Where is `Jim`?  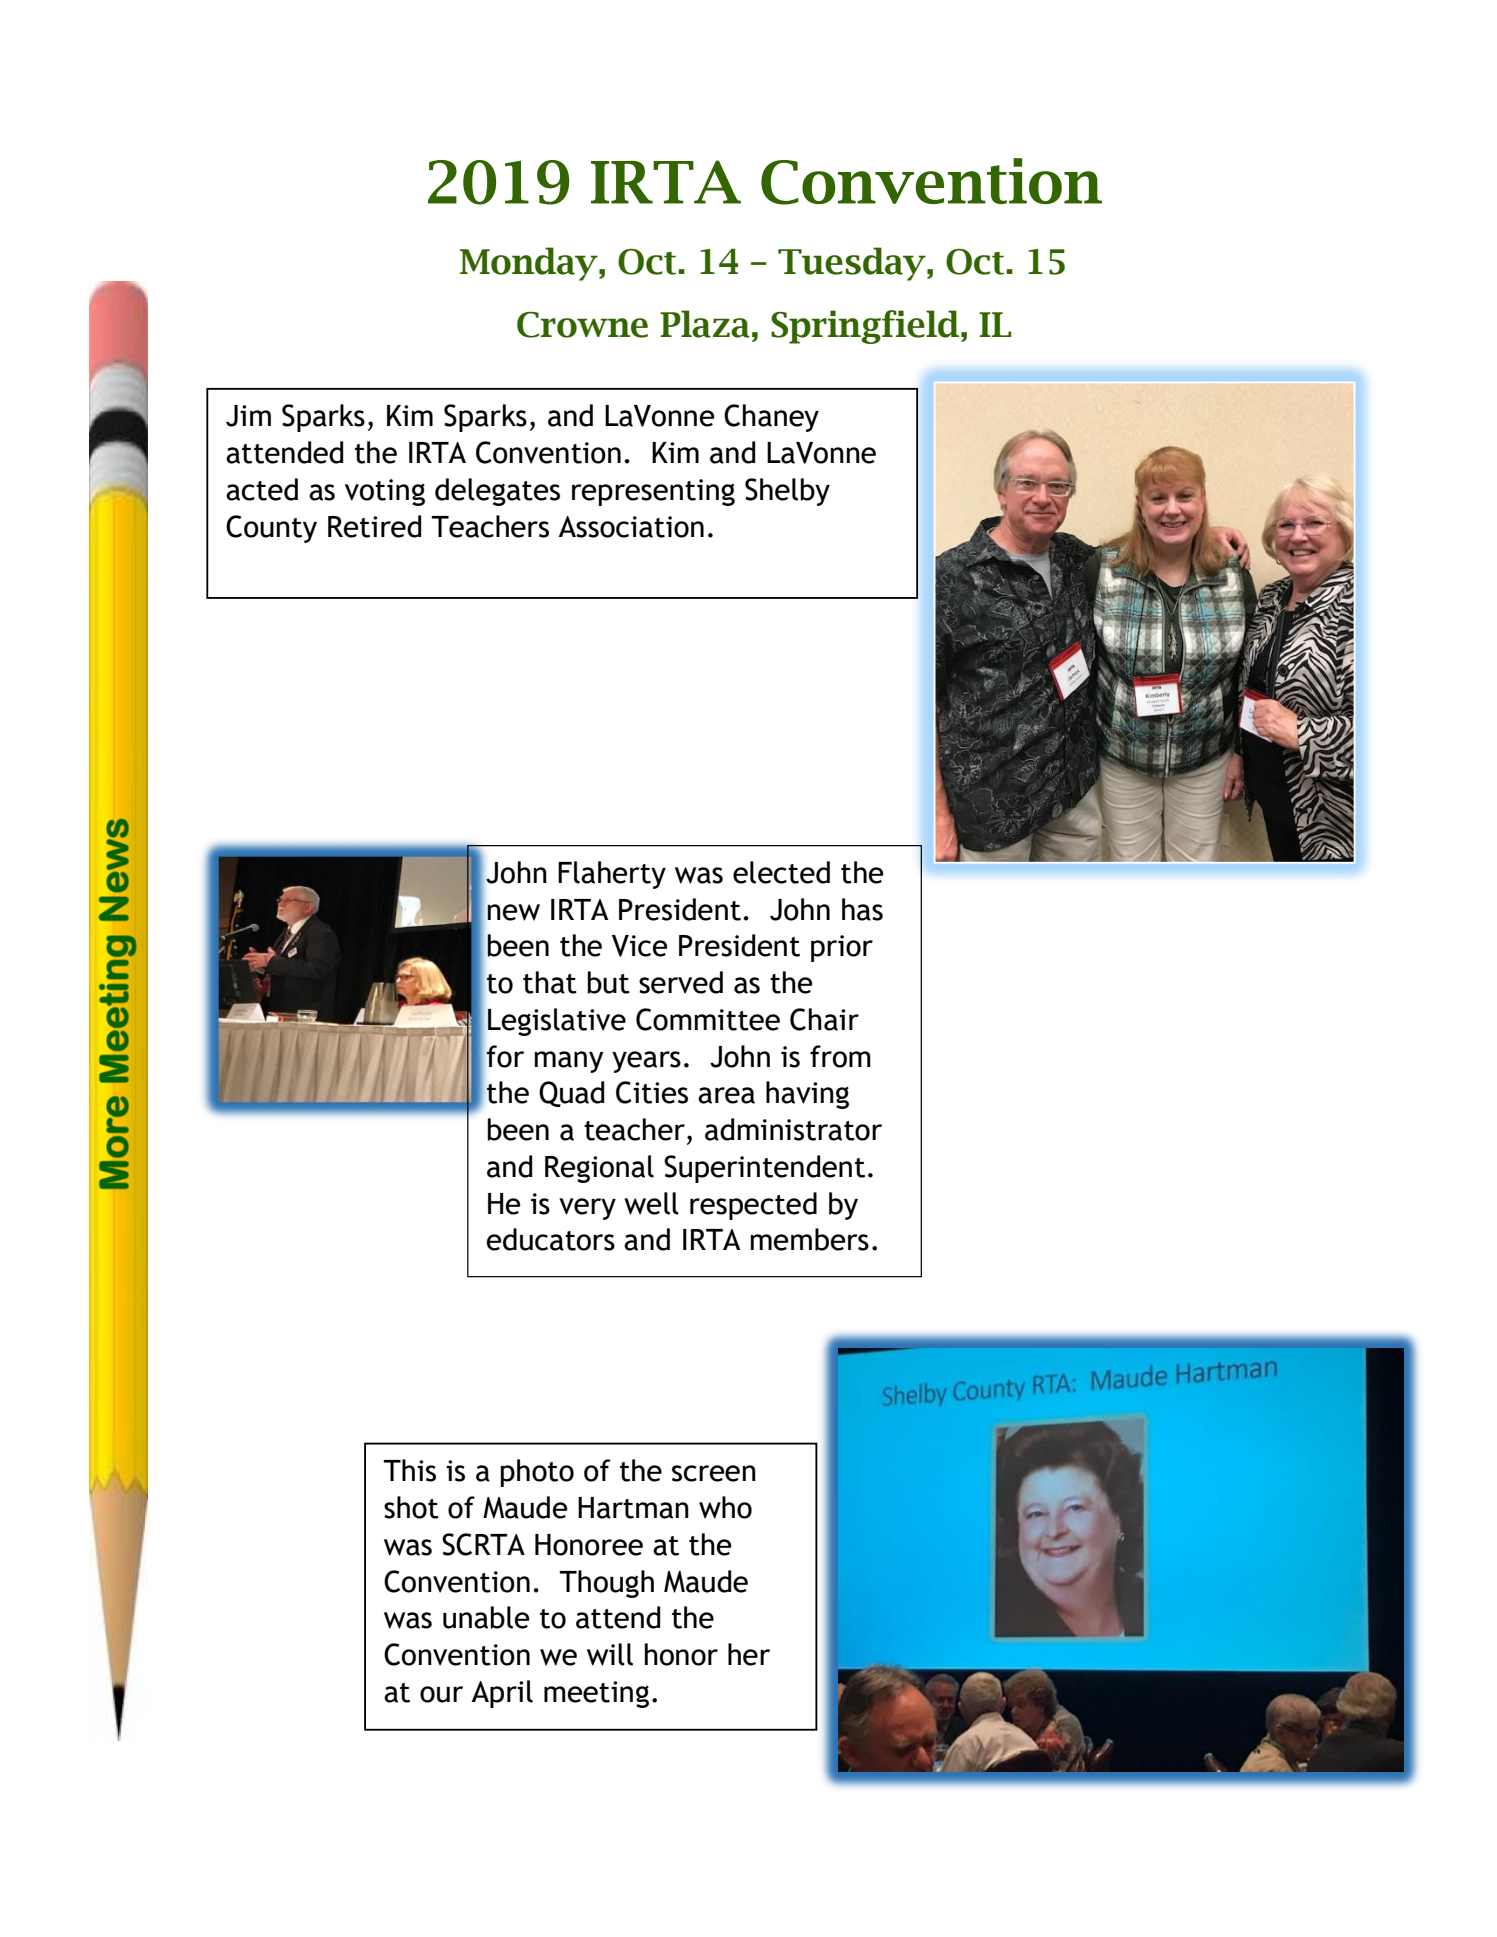 Jim is located at coordinates (248, 416).
